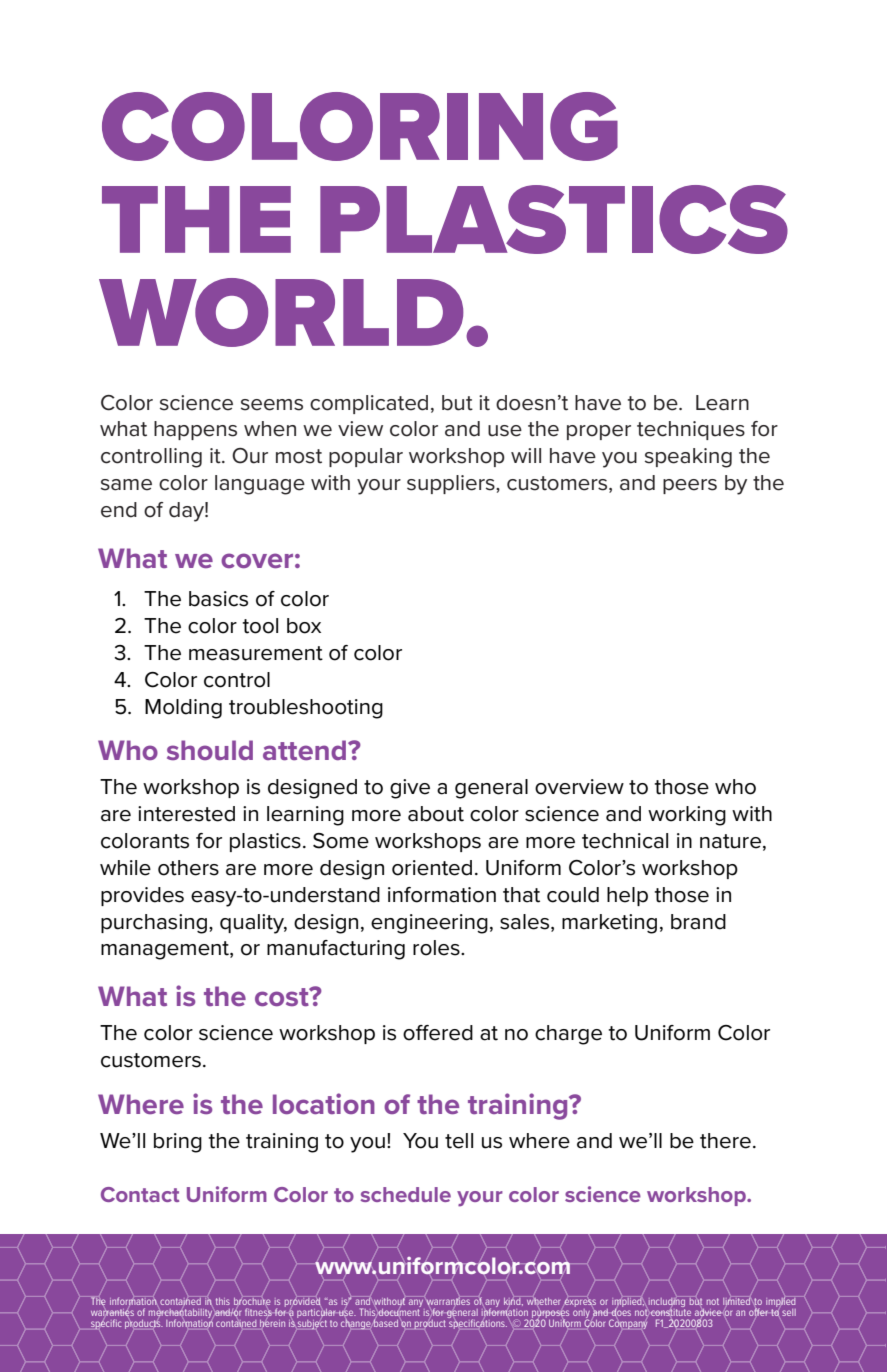 Image resolution: width=887 pixels, height=1372 pixels. Describe the element at coordinates (386, 1322) in the screenshot. I see `based` at that location.
